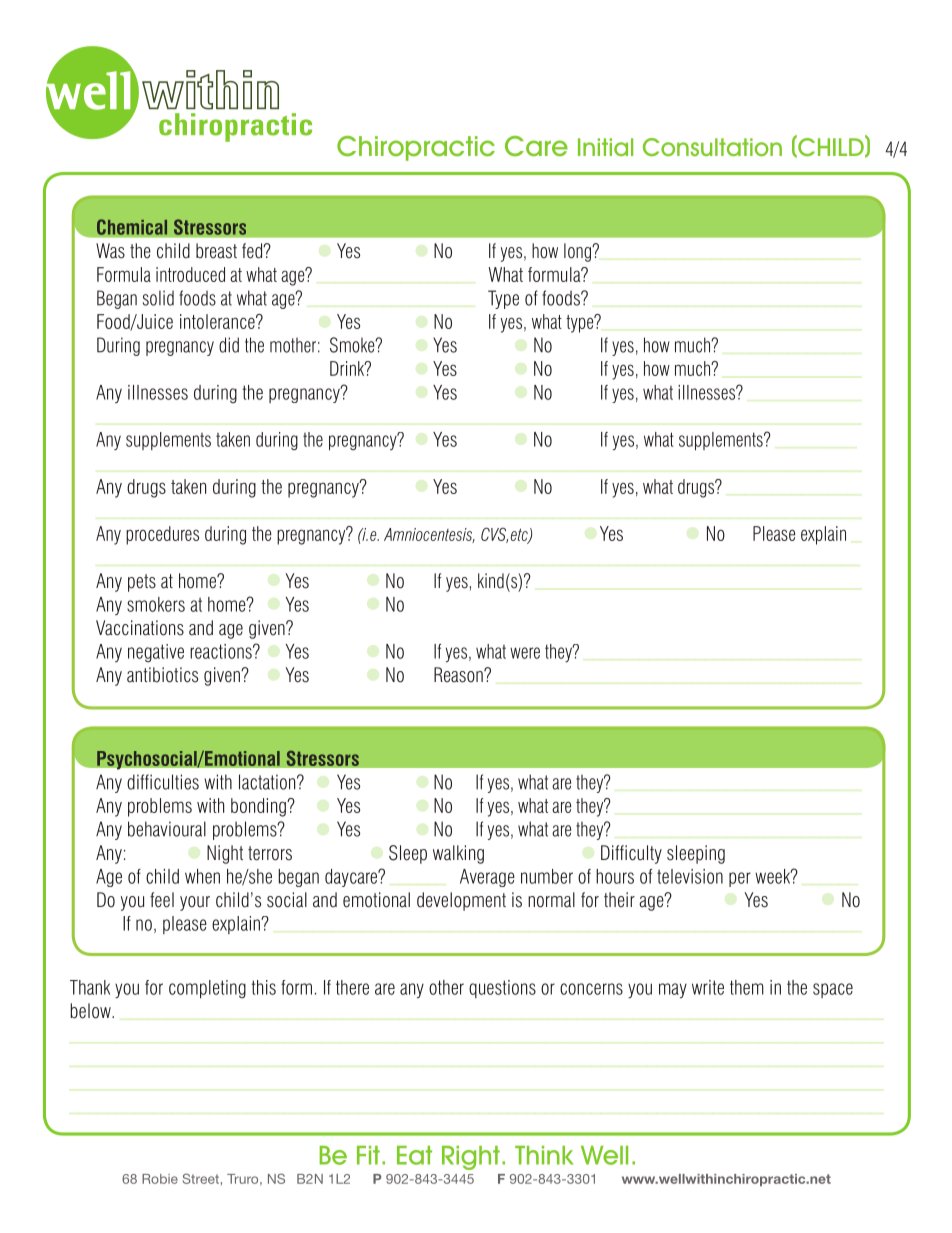  Describe the element at coordinates (132, 227) in the page. I see `Chemical` at that location.
